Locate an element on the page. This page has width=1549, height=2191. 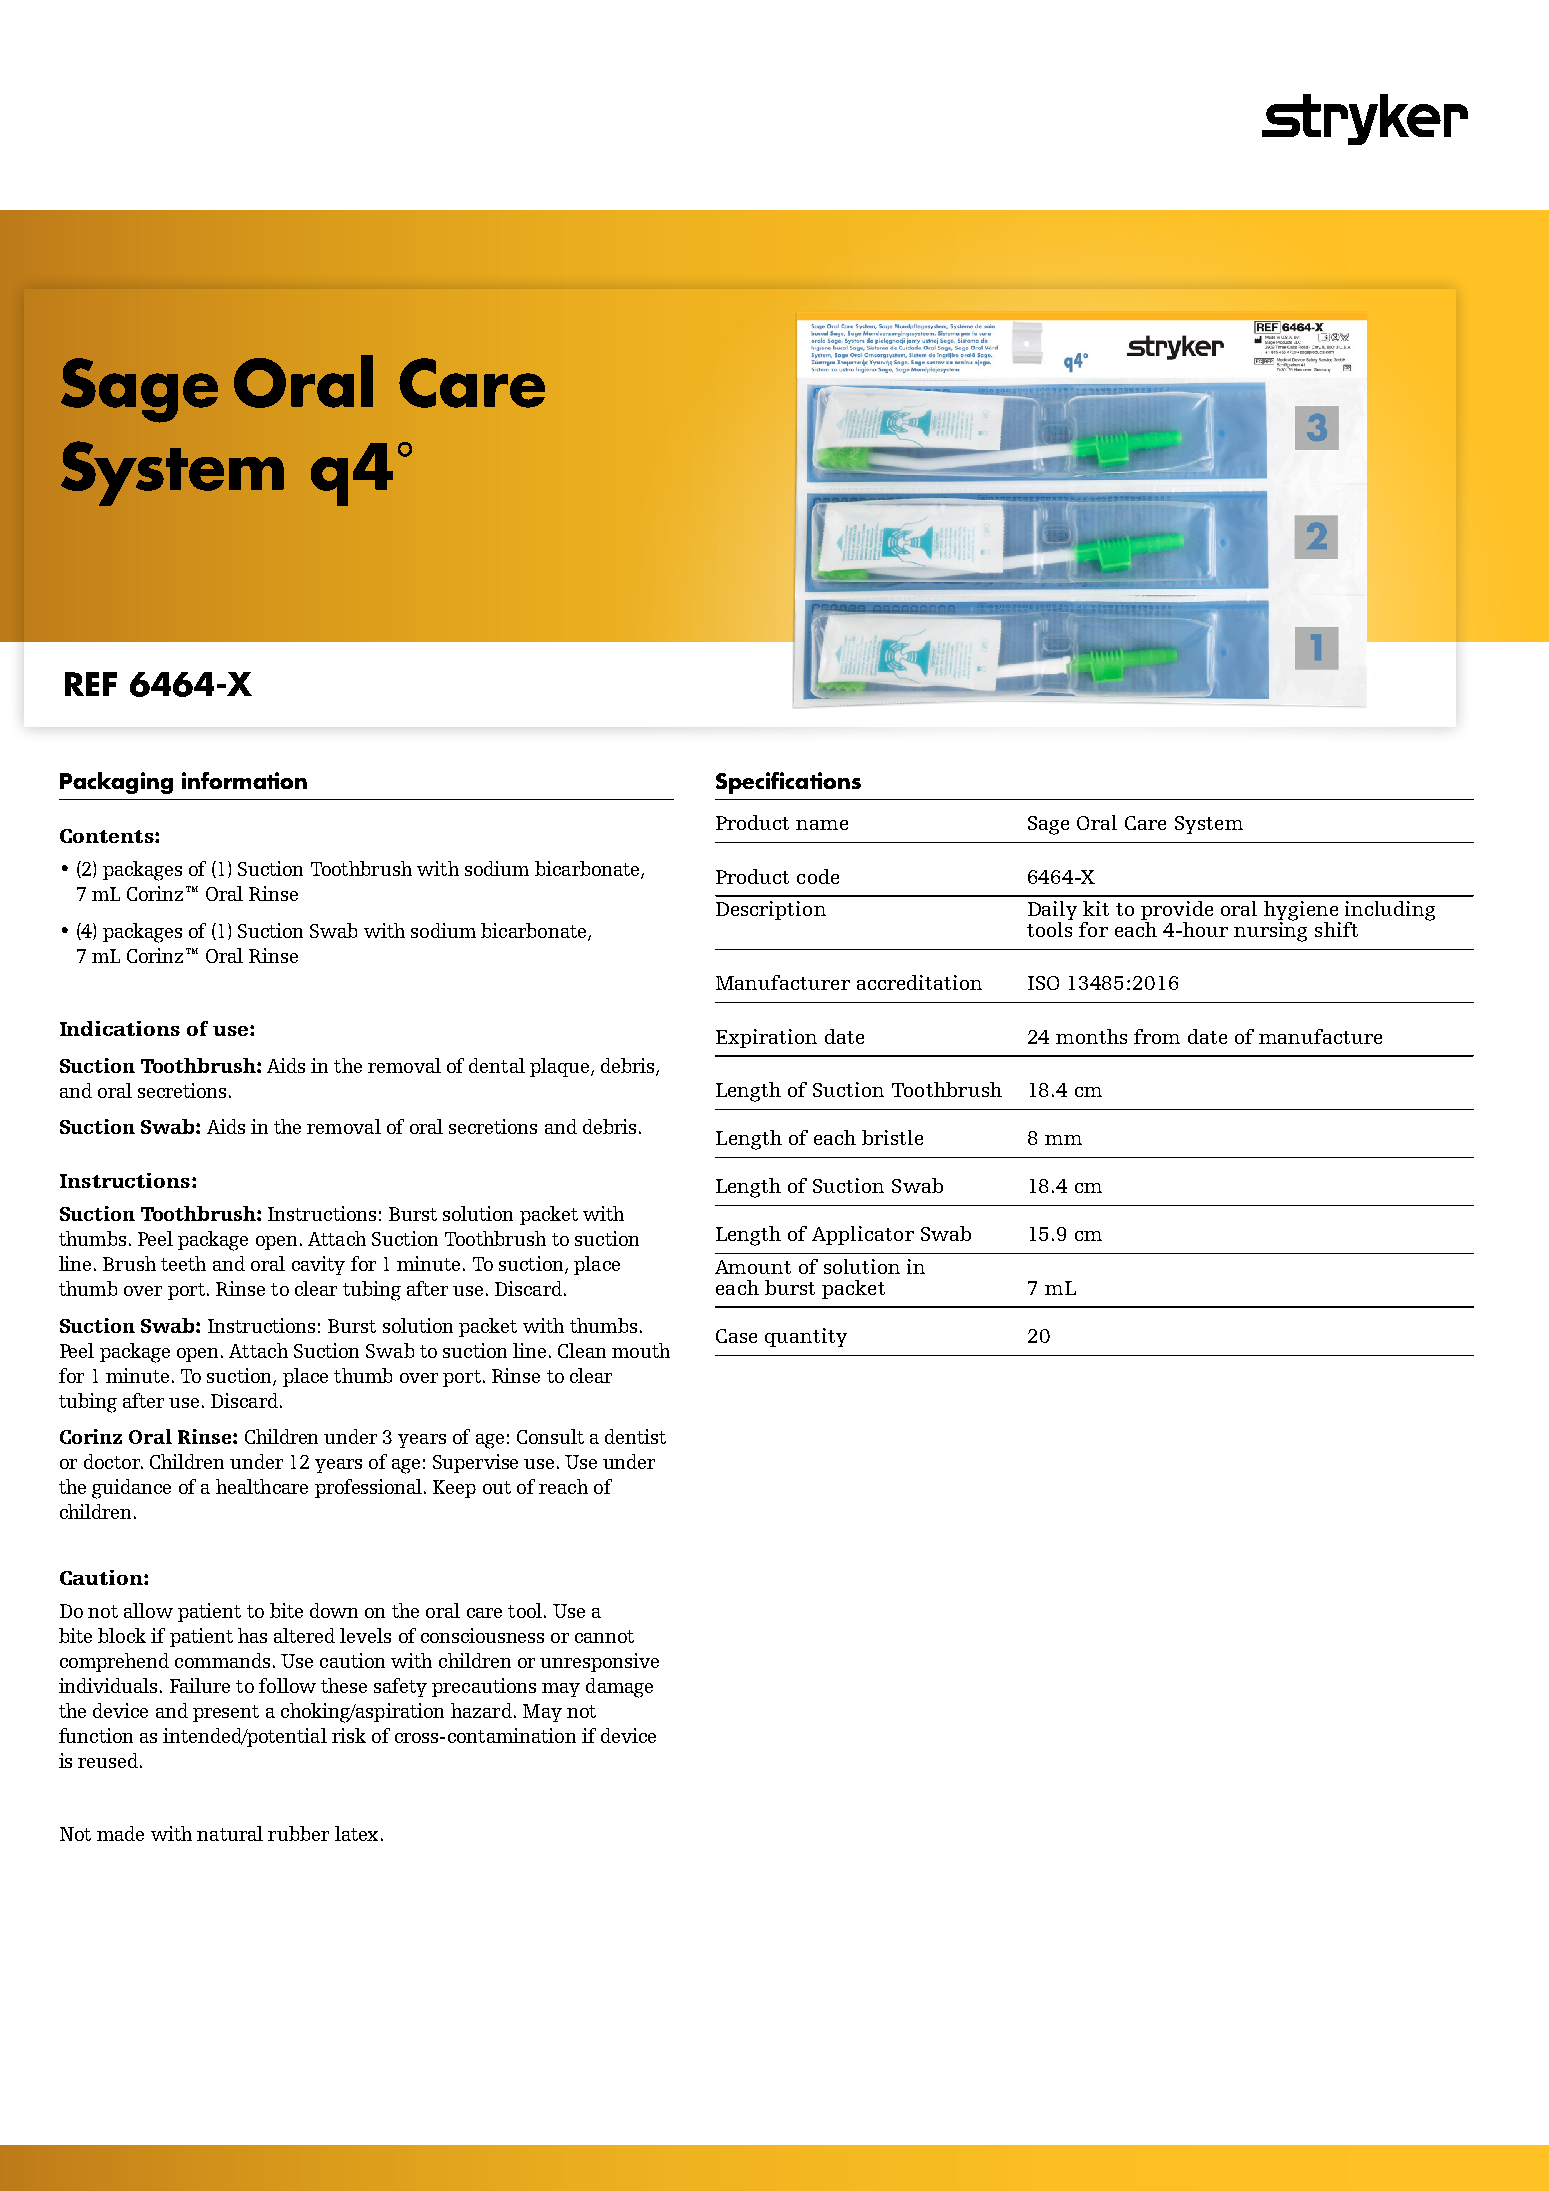
doctor is located at coordinates (113, 1461).
